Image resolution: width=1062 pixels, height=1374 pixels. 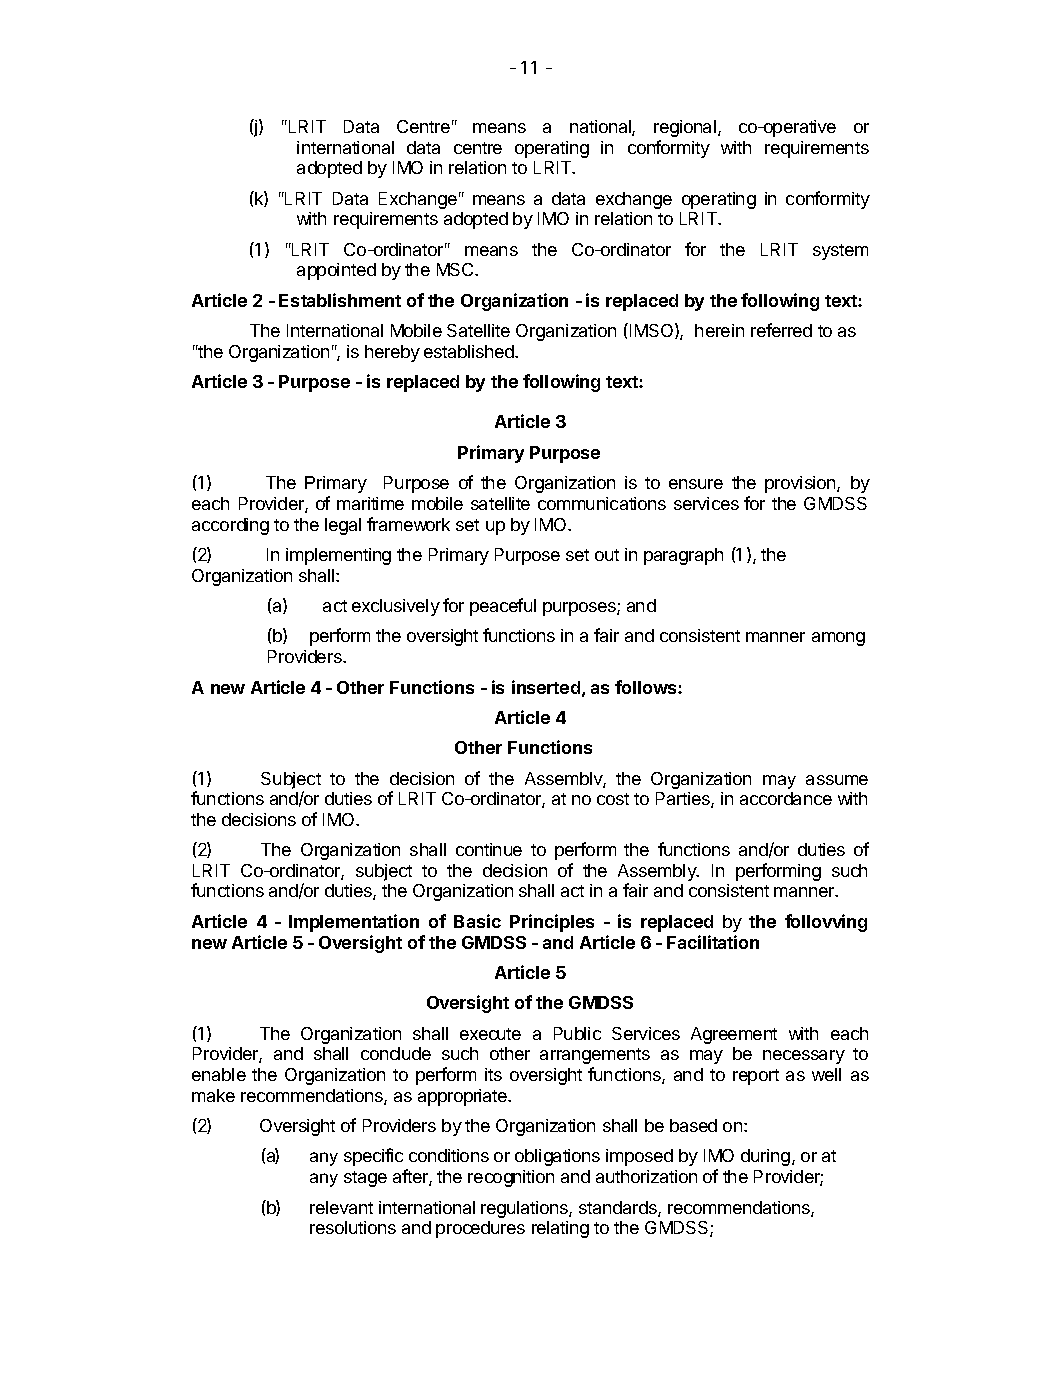 I want to click on exclusively, so click(x=396, y=607).
